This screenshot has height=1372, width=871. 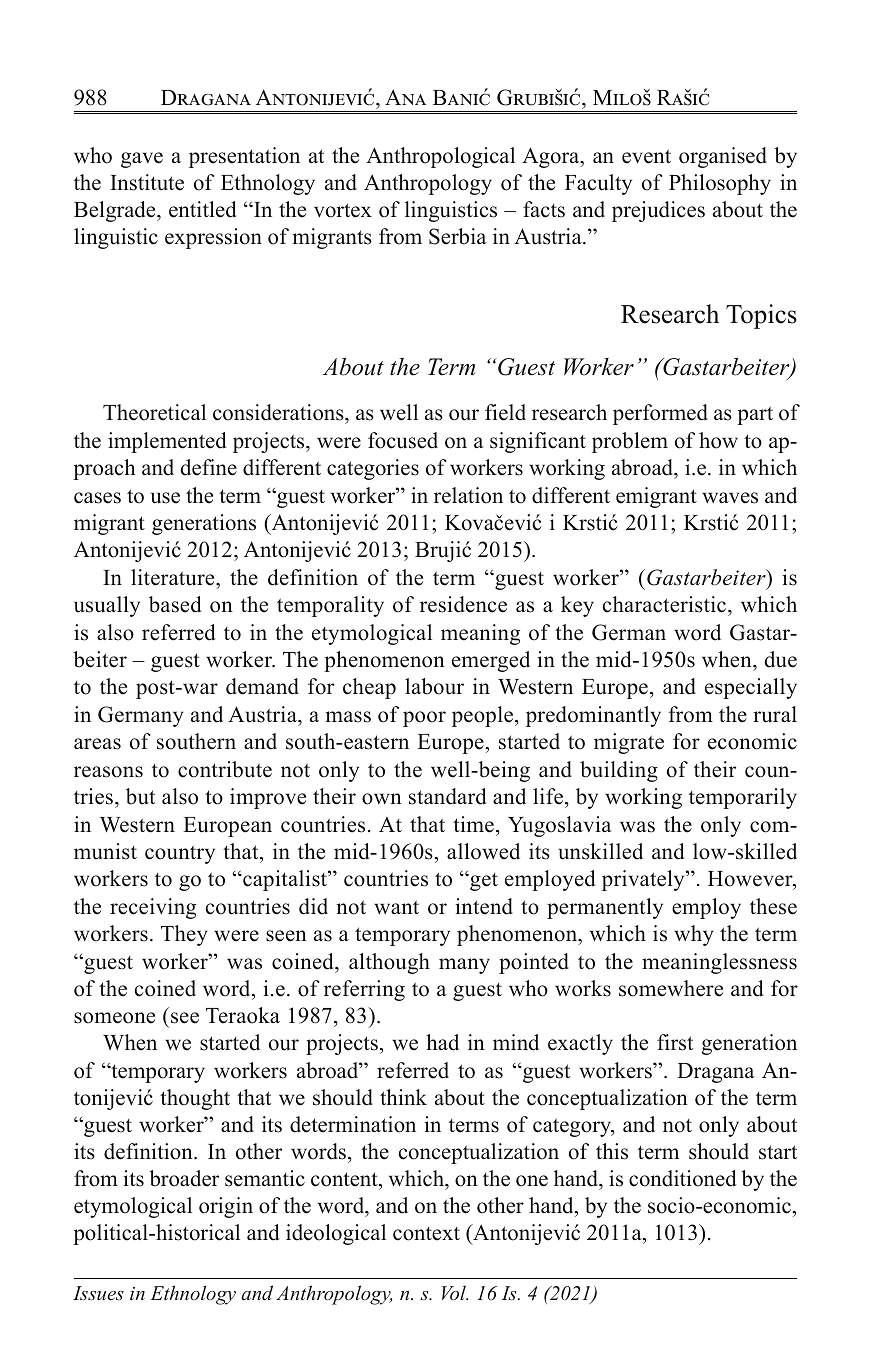 I want to click on context, so click(x=426, y=1234).
